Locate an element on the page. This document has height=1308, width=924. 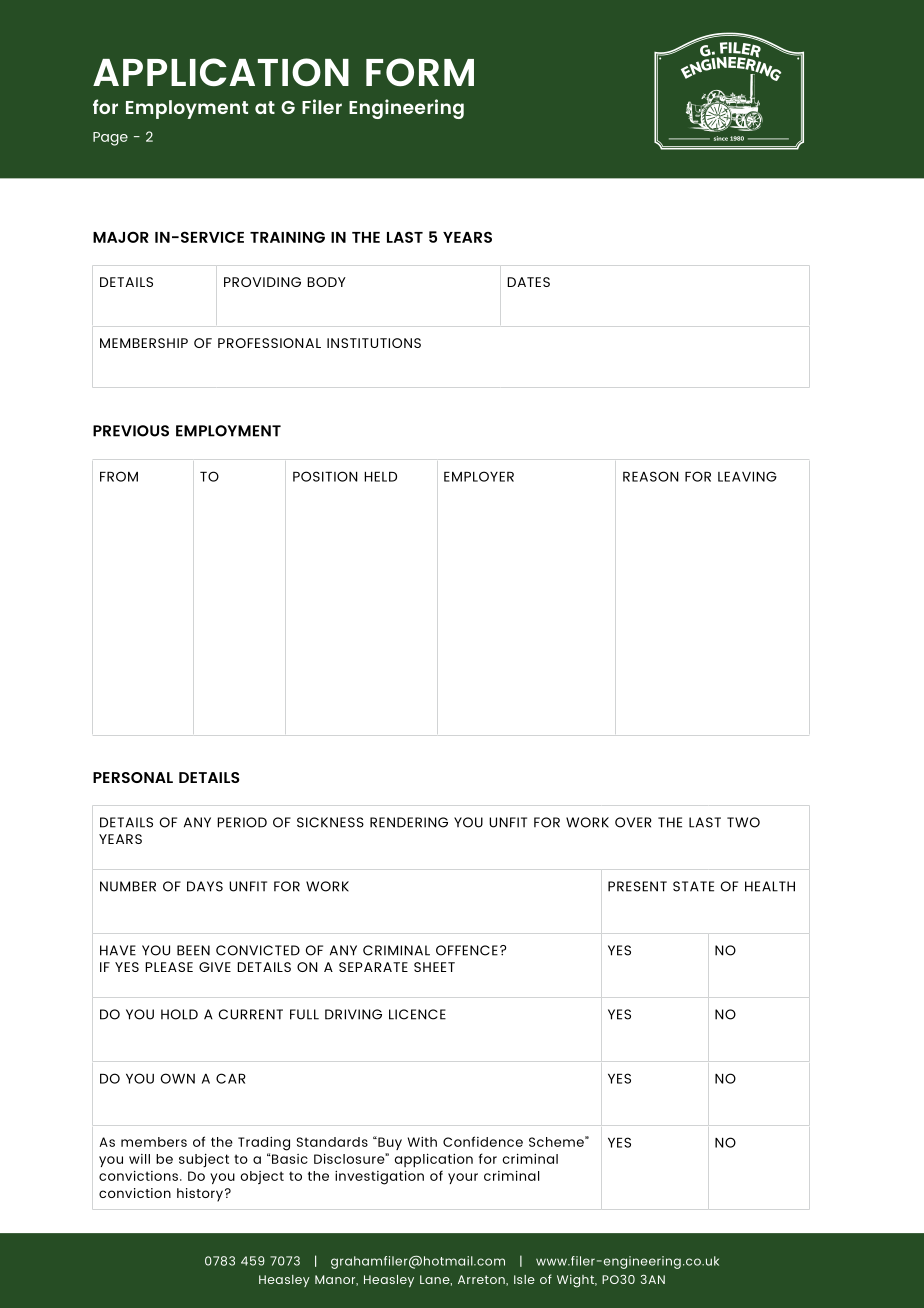
Dates is located at coordinates (528, 282).
